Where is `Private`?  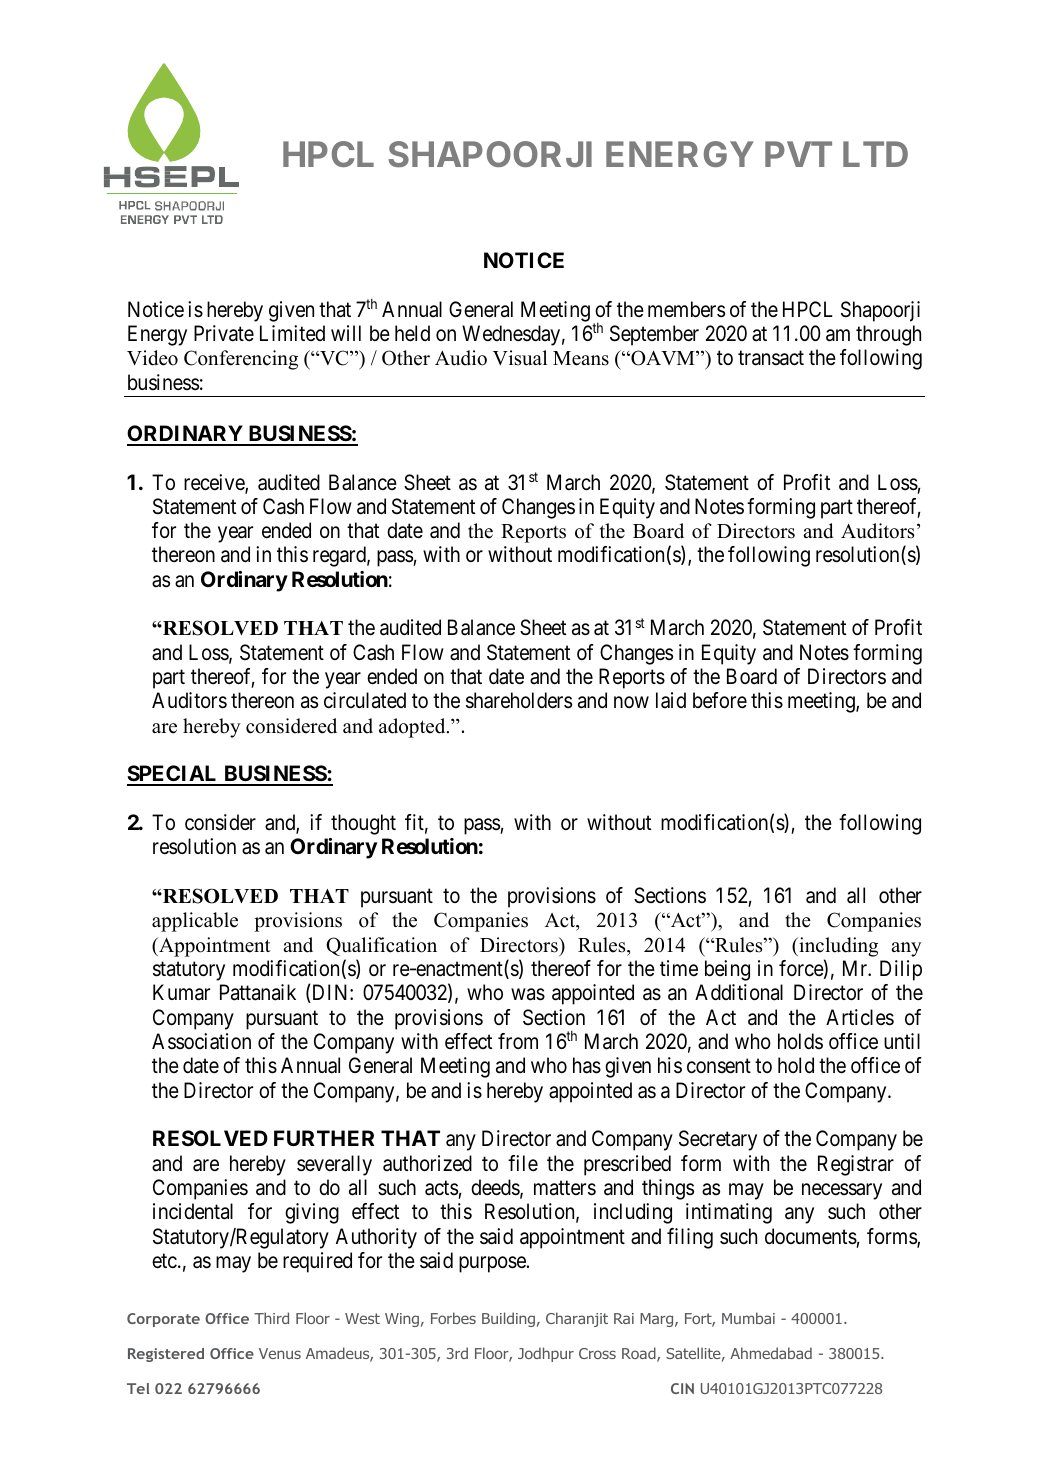 Private is located at coordinates (224, 333).
